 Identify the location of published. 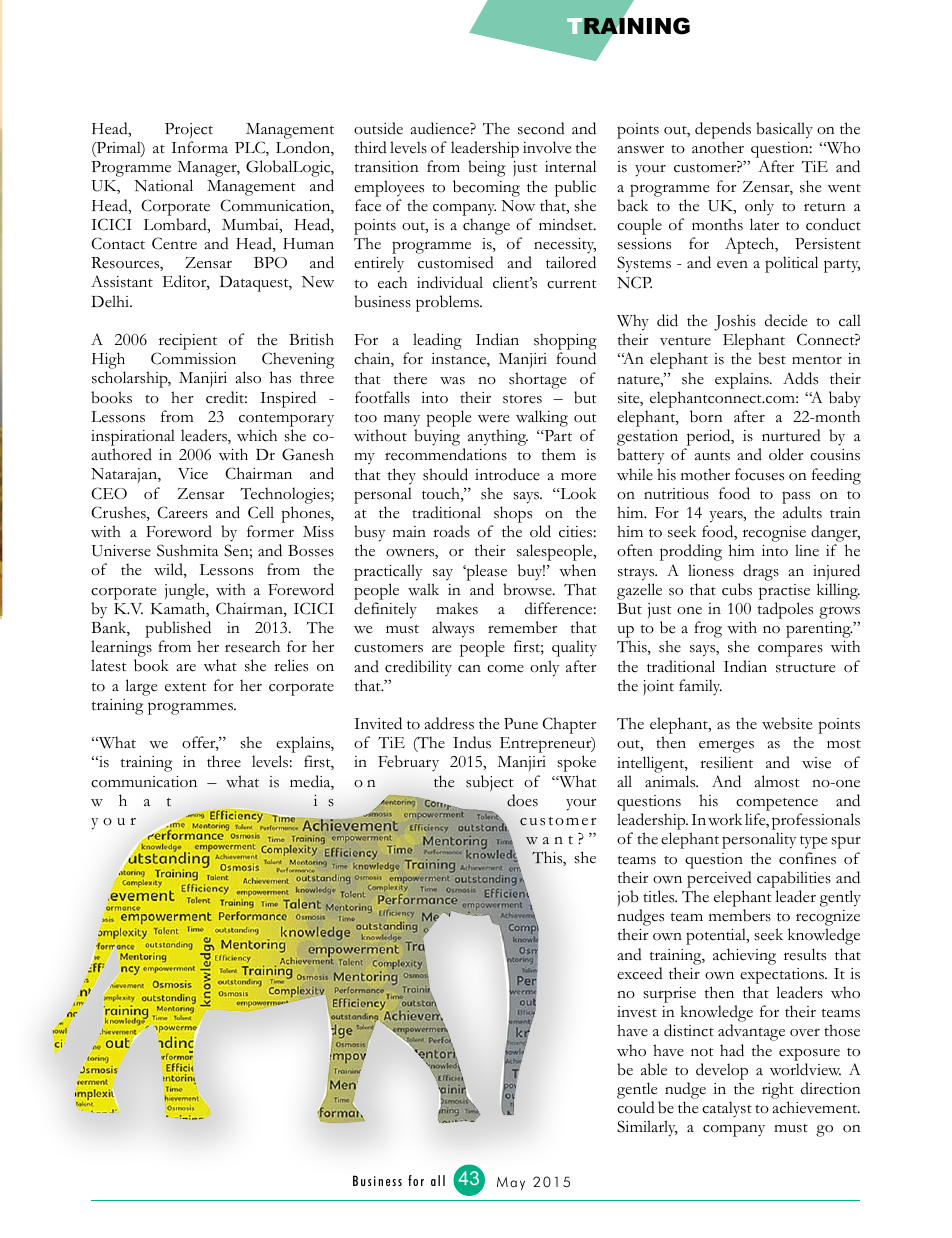
(178, 631).
